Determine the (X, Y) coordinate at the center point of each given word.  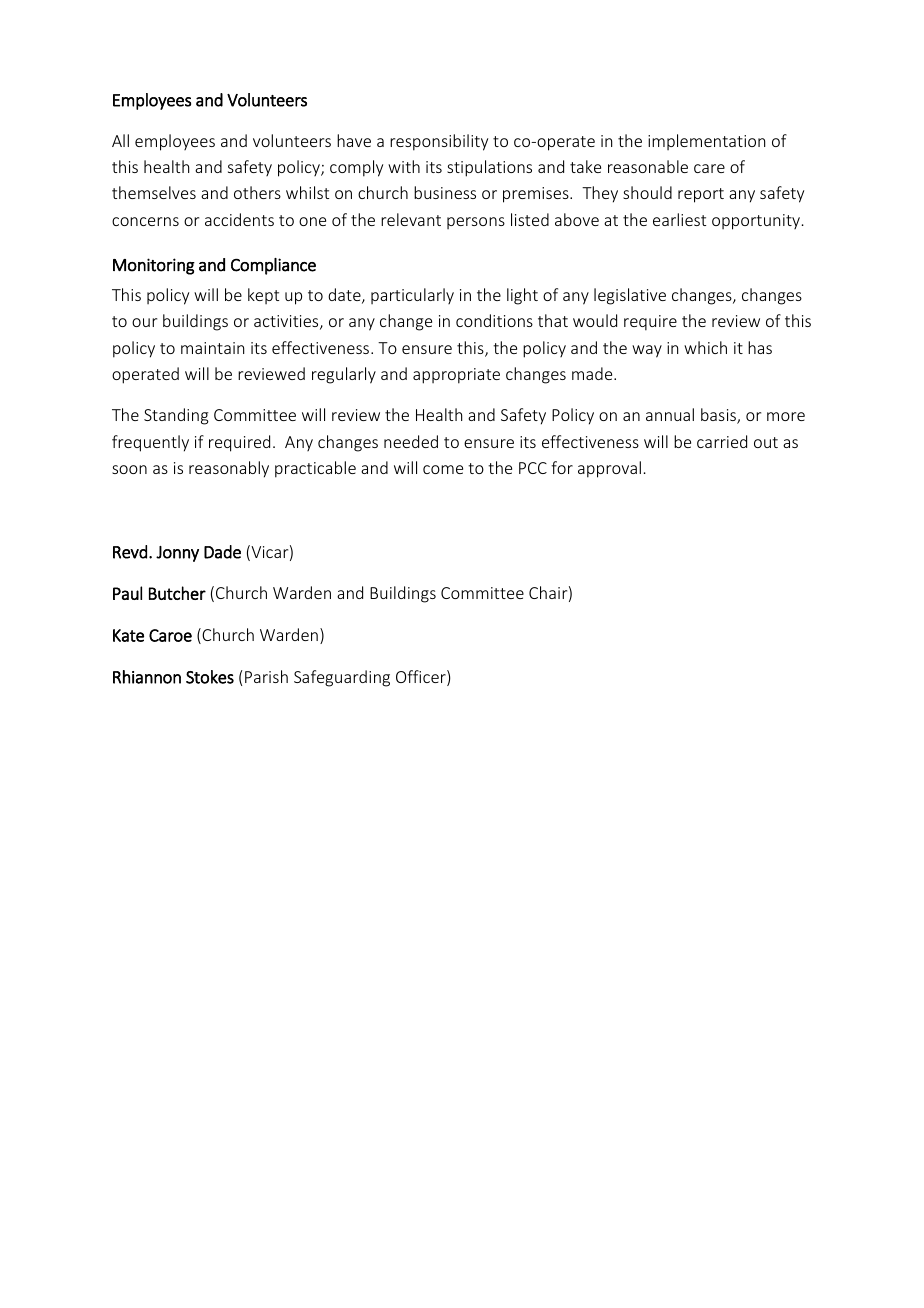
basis (719, 416)
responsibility (439, 142)
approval (609, 469)
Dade (222, 552)
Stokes (210, 677)
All (120, 140)
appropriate (456, 376)
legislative (630, 296)
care (709, 168)
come (443, 469)
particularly (412, 296)
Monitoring (154, 266)
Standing (176, 416)
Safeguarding (342, 678)
